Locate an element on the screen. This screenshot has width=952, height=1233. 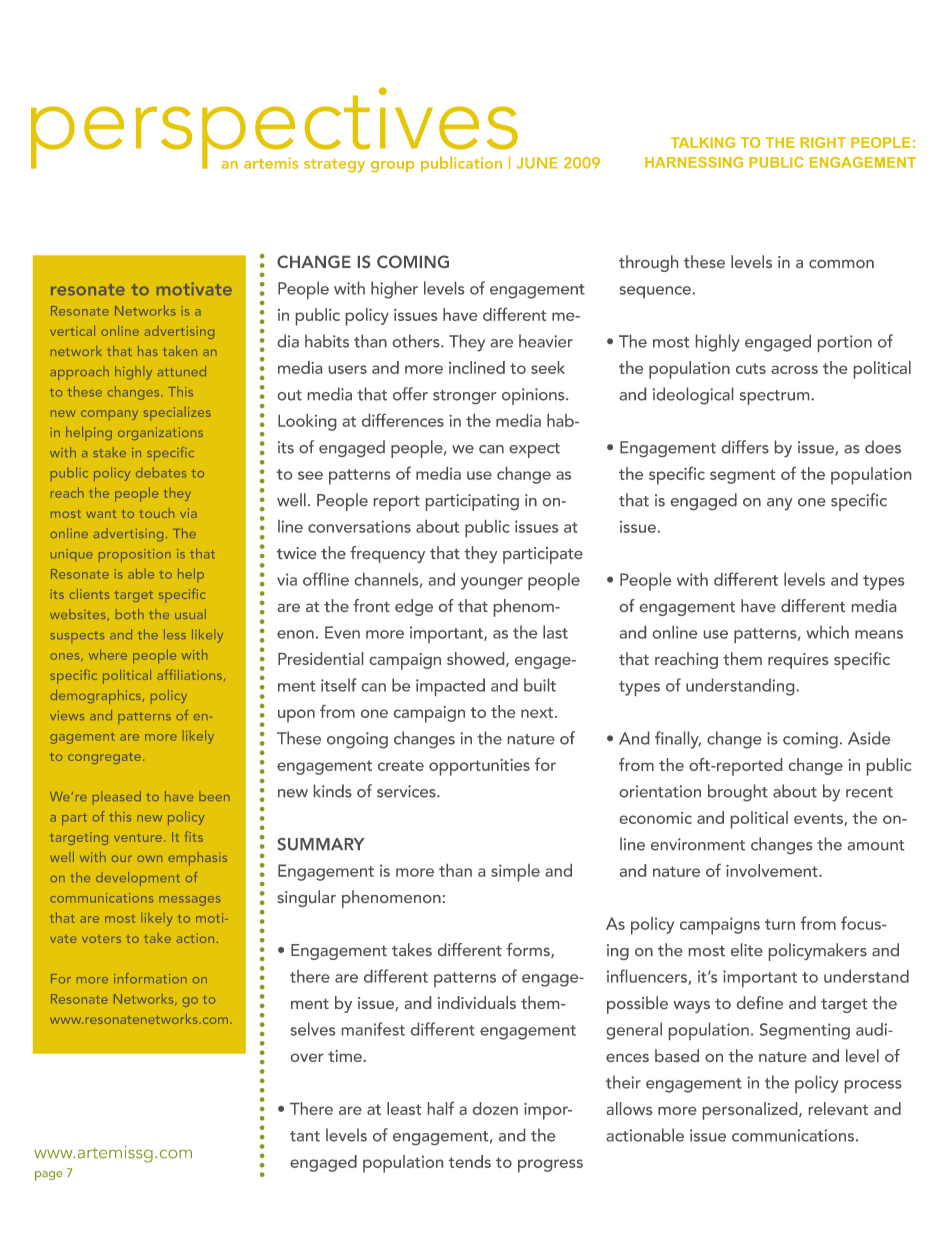
personalized is located at coordinates (751, 1111).
